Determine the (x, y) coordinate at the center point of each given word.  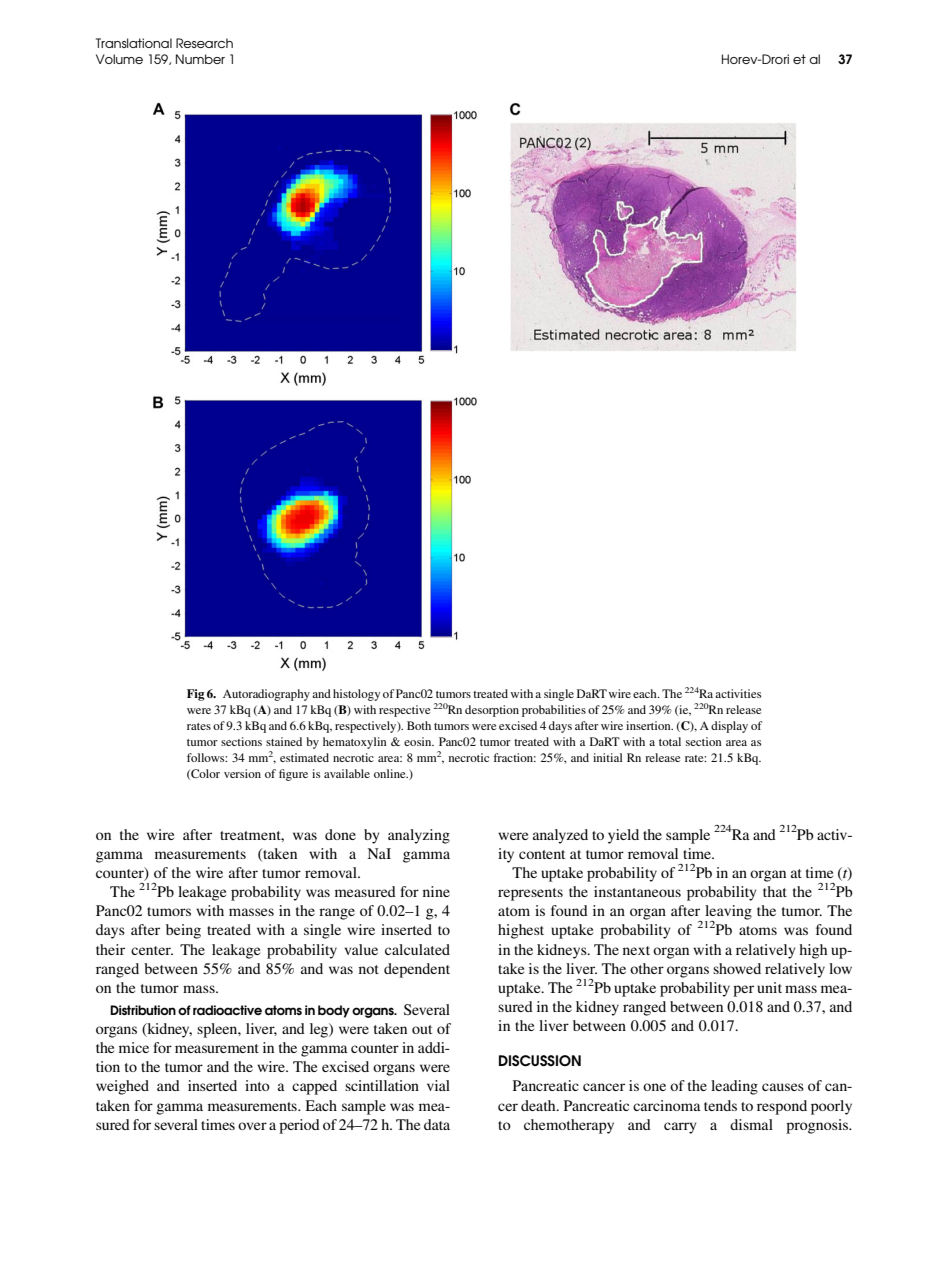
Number (200, 59)
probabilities (554, 711)
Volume (119, 59)
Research (204, 43)
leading (734, 1087)
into (257, 1085)
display (729, 727)
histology (356, 695)
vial (438, 1085)
